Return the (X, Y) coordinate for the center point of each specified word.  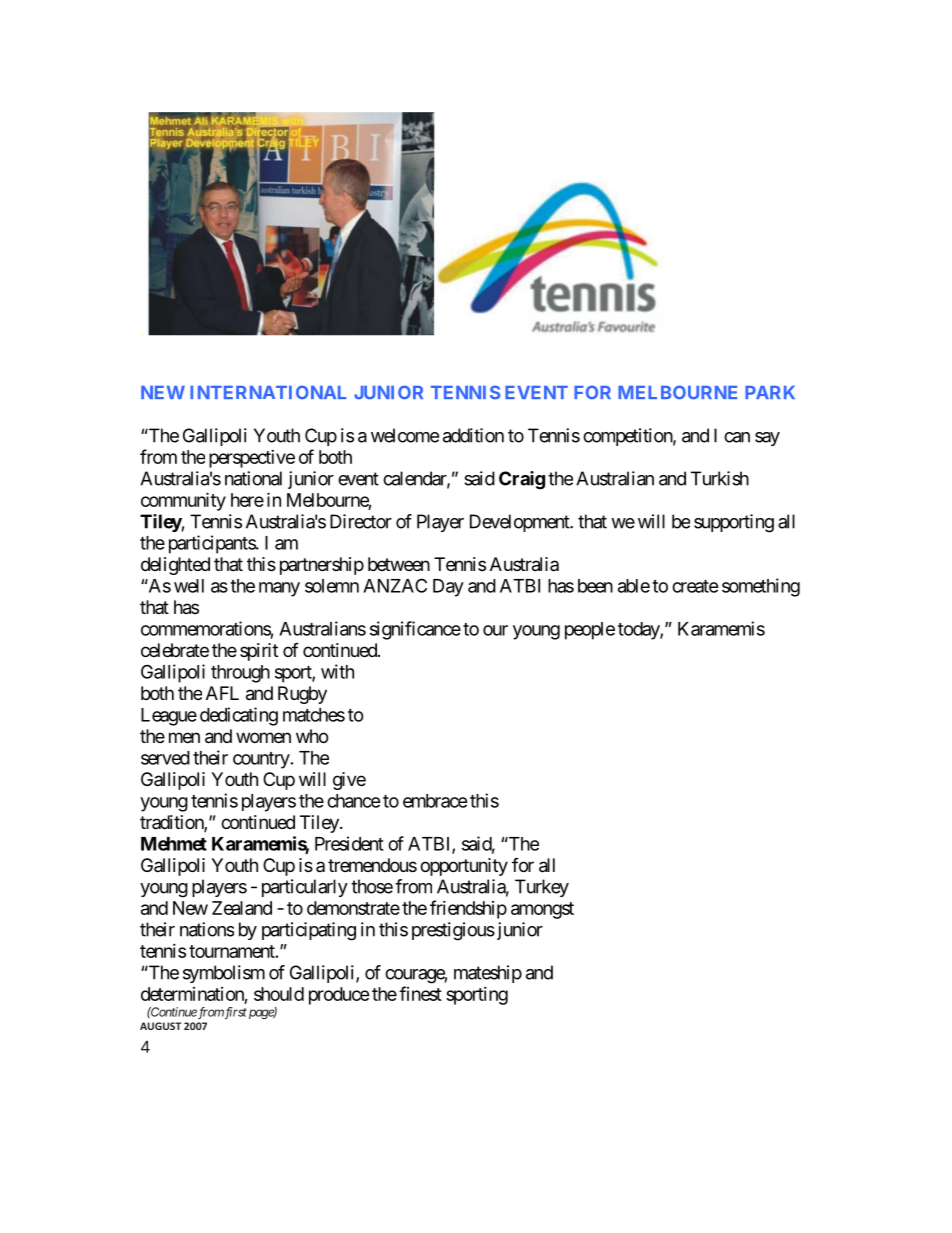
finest (420, 993)
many (279, 589)
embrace (435, 801)
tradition (172, 823)
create (695, 586)
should (279, 994)
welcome (405, 435)
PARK (770, 392)
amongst (542, 910)
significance (415, 630)
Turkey (542, 888)
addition (473, 435)
